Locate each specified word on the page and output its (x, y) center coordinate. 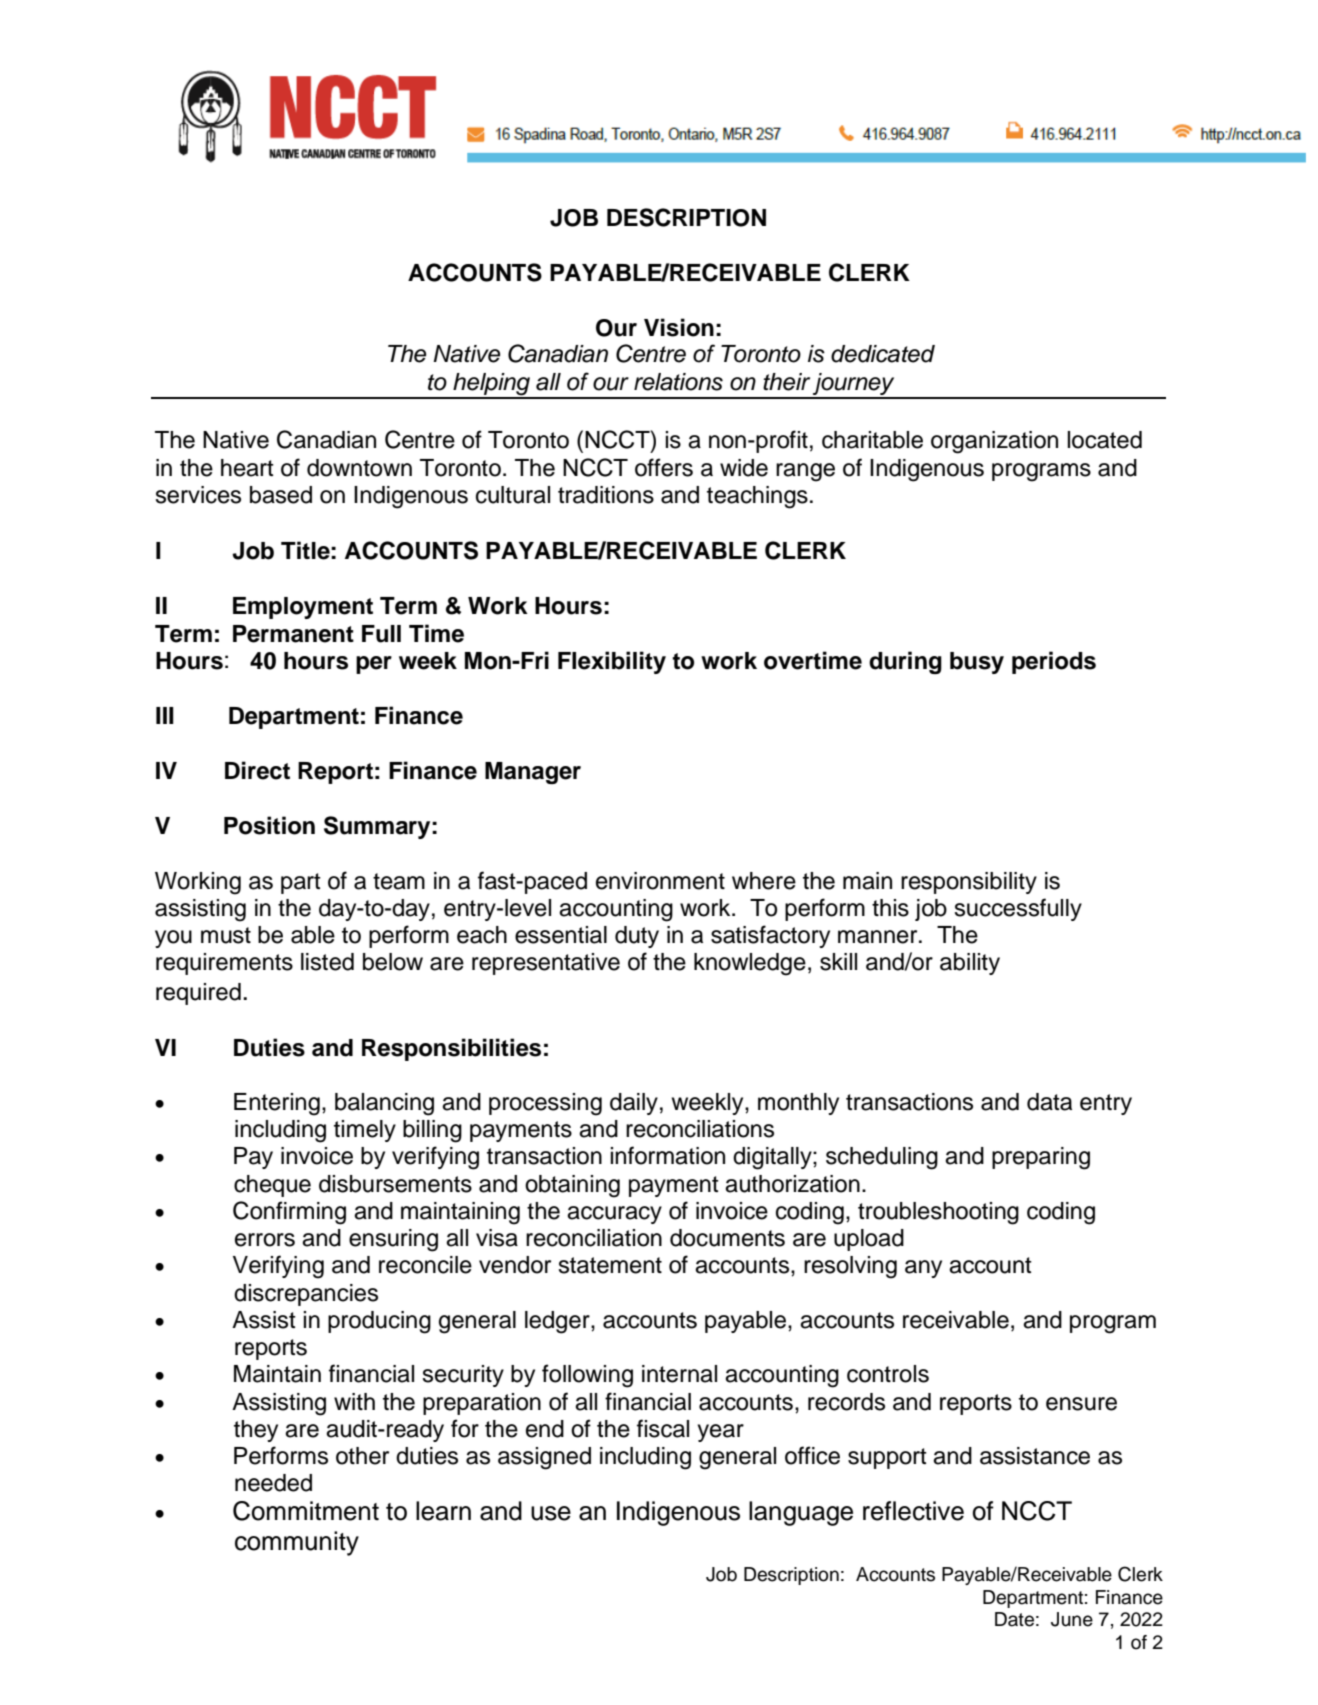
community (297, 1543)
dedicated (883, 354)
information (667, 1155)
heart (247, 468)
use (551, 1513)
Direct (257, 770)
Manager (533, 773)
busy (977, 663)
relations (678, 382)
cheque (272, 1186)
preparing (1041, 1158)
